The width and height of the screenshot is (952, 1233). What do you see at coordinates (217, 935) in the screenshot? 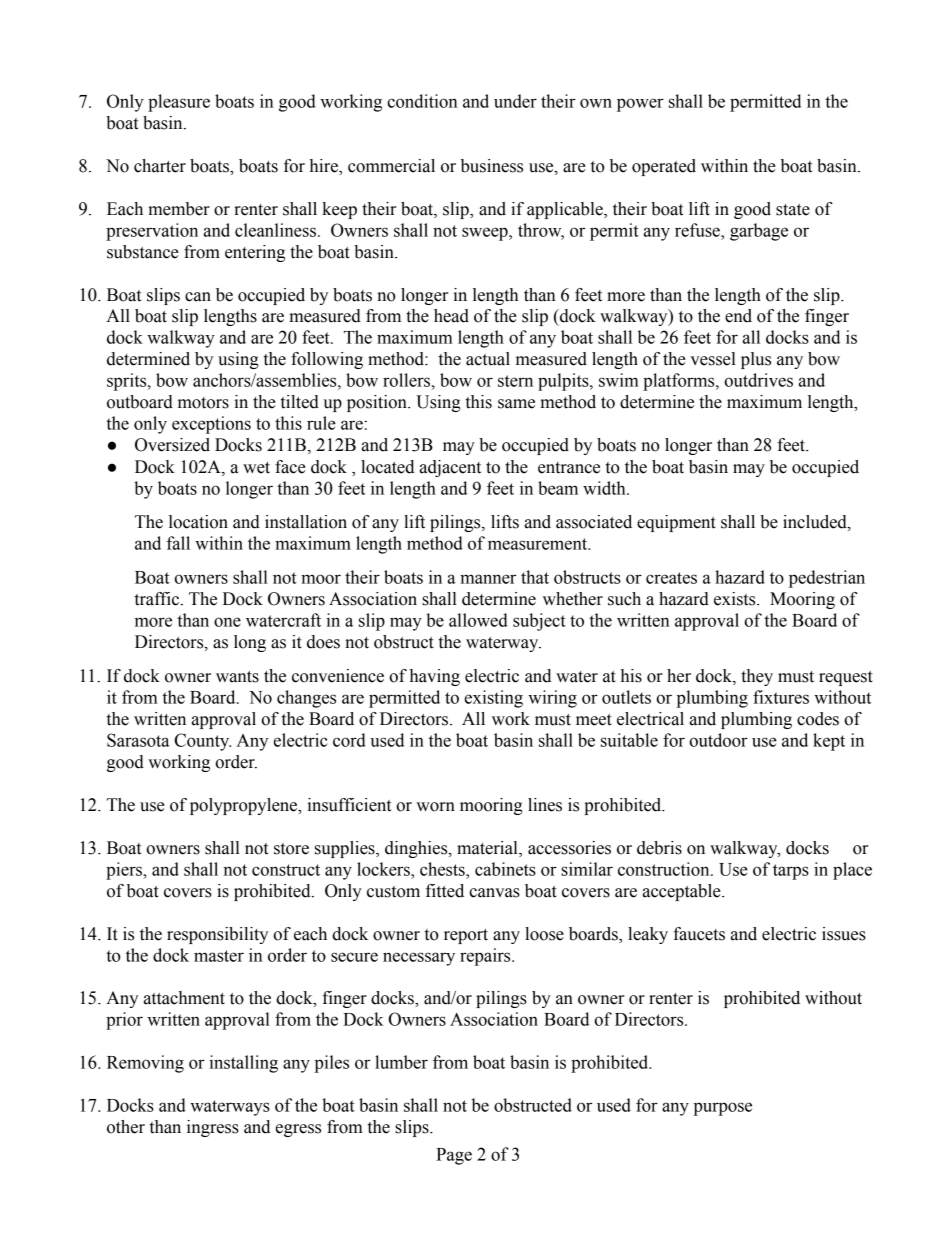
I see `responsibility` at bounding box center [217, 935].
